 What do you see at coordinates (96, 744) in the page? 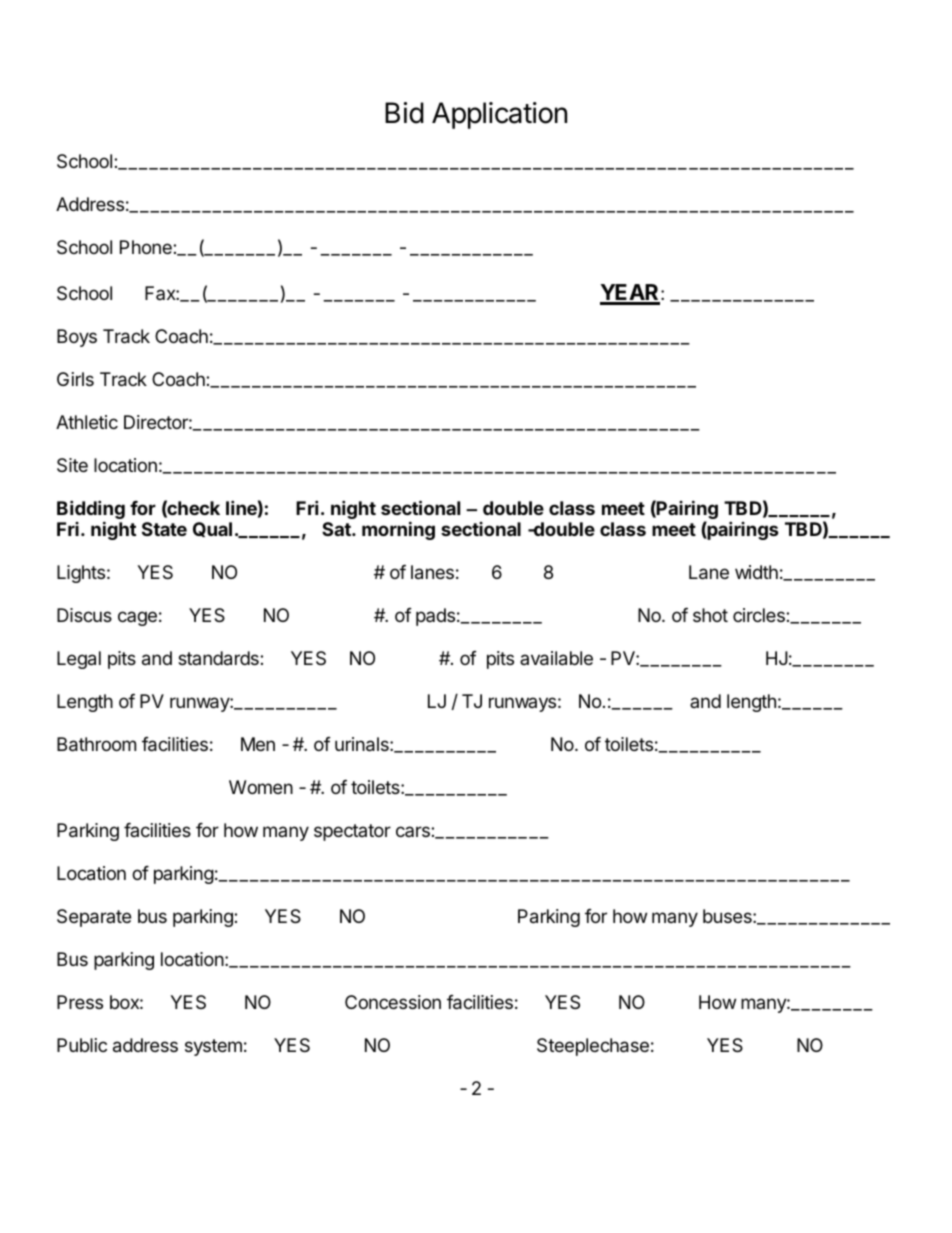
I see `Bathroom` at bounding box center [96, 744].
